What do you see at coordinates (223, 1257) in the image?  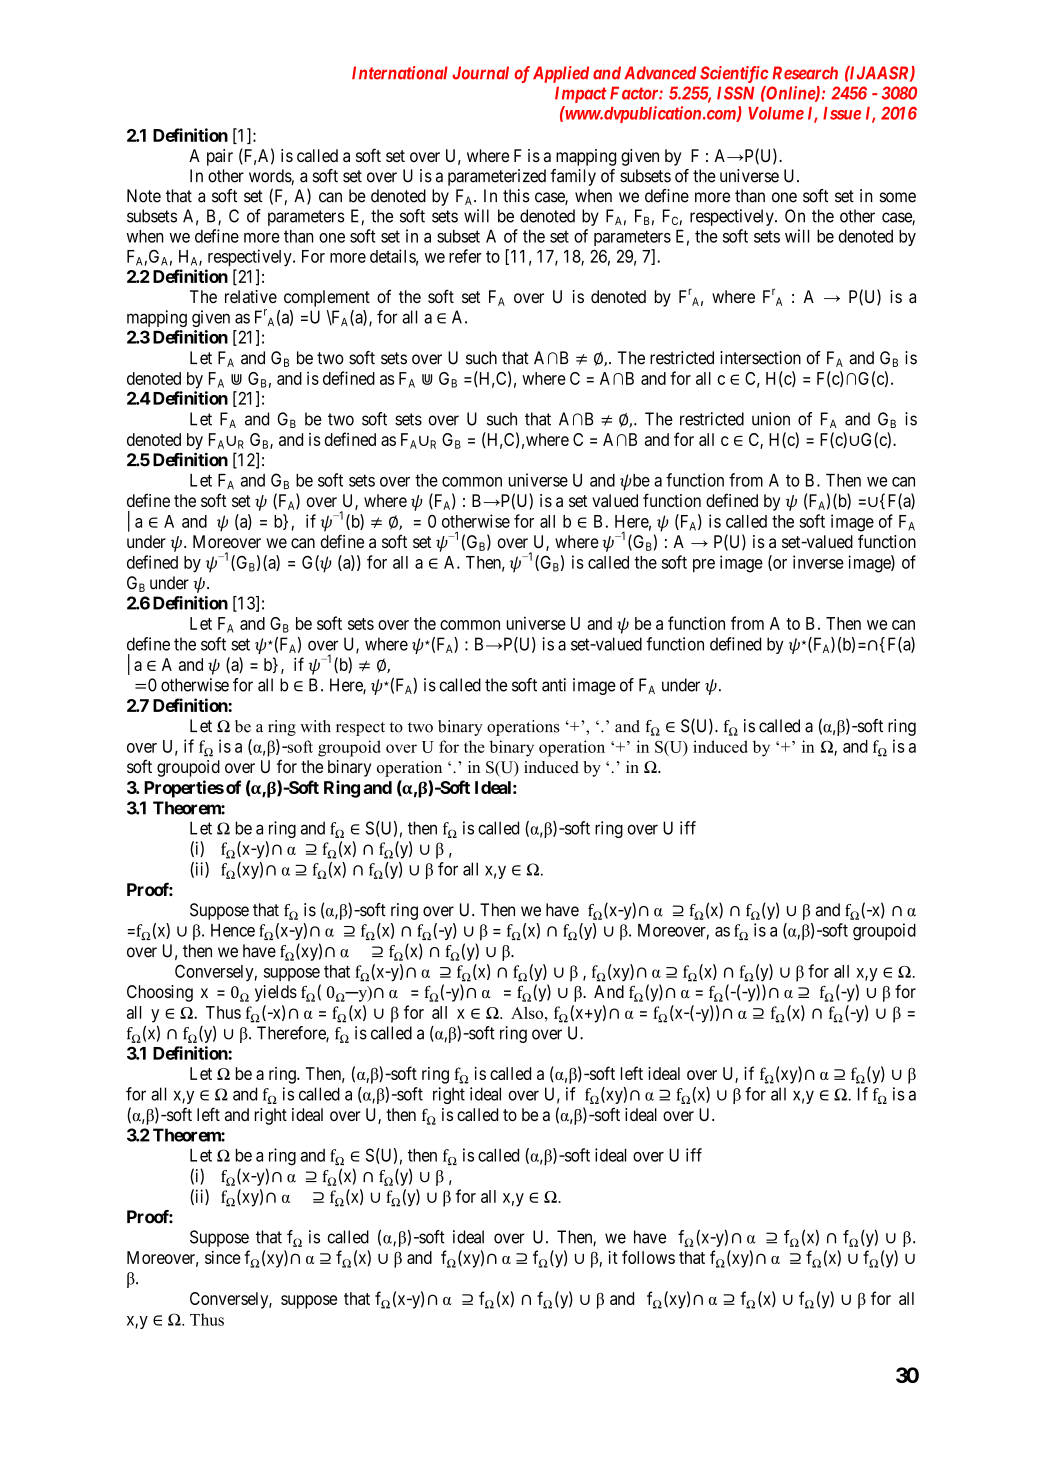 I see `since` at bounding box center [223, 1257].
